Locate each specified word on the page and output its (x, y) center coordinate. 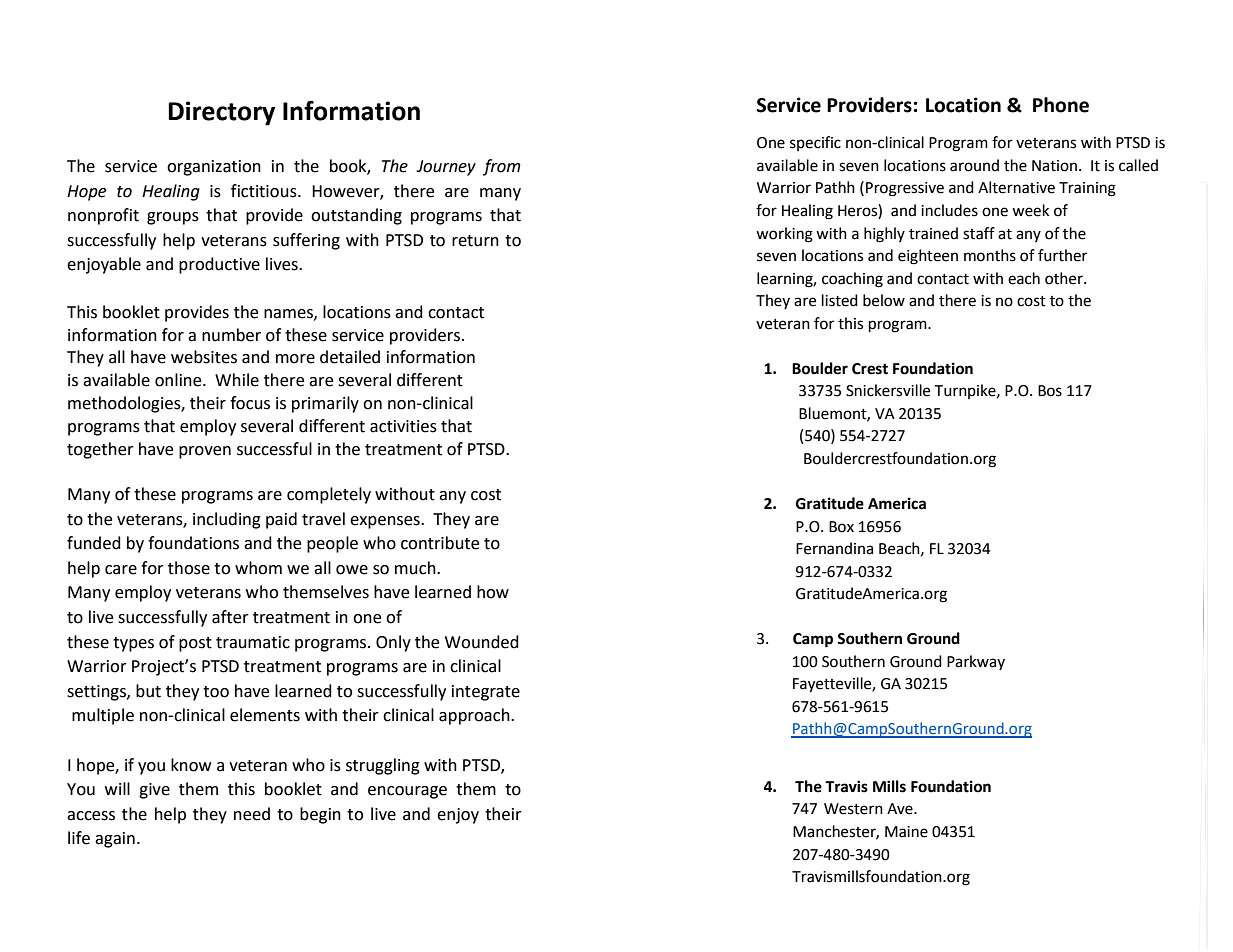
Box (841, 527)
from (502, 167)
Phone (1061, 105)
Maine (906, 832)
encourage (407, 792)
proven (205, 452)
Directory (221, 113)
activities (403, 426)
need (252, 814)
